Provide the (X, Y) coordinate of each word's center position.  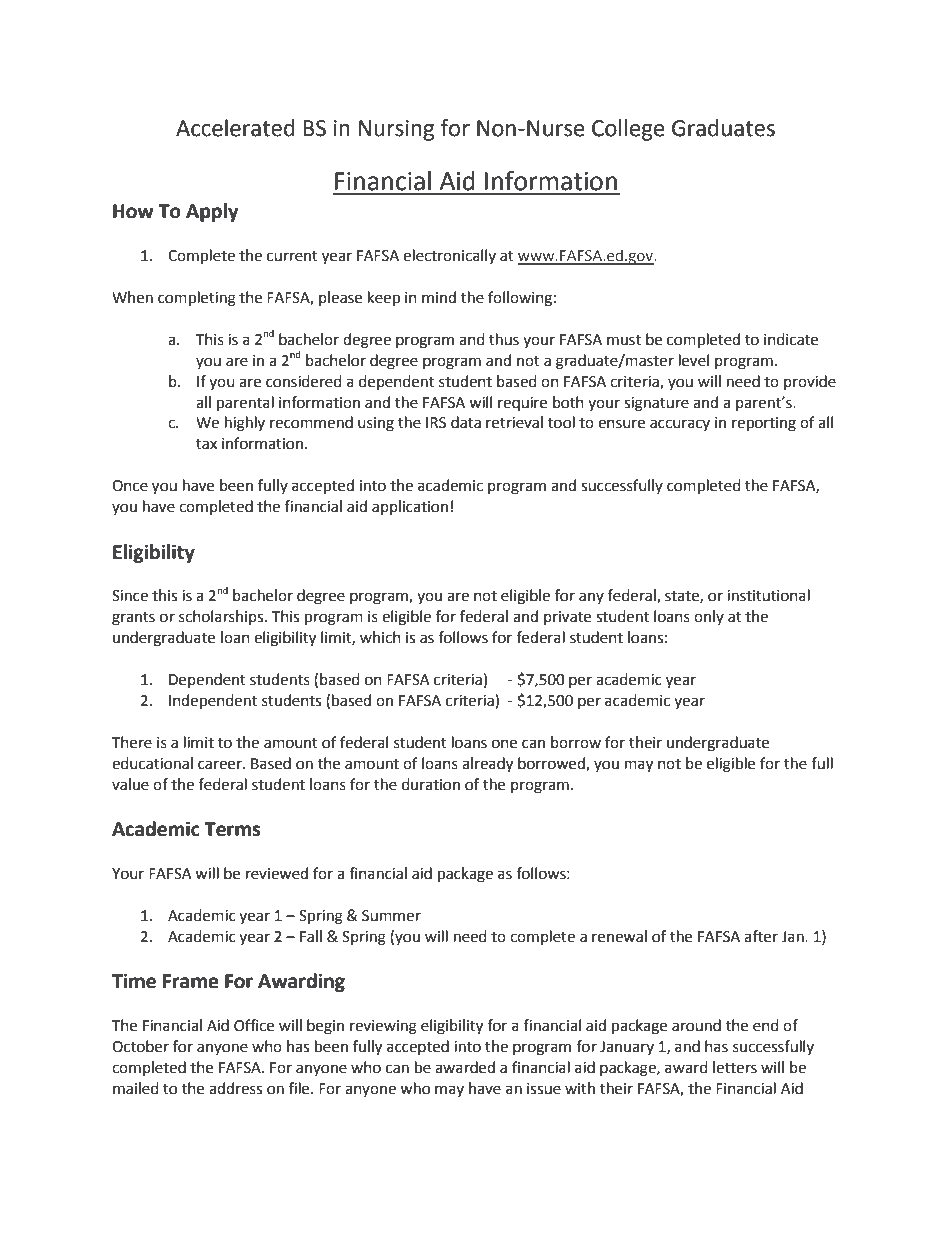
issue (544, 1089)
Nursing (396, 130)
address (235, 1088)
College (628, 130)
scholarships (222, 617)
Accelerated (235, 128)
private (567, 618)
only (709, 617)
